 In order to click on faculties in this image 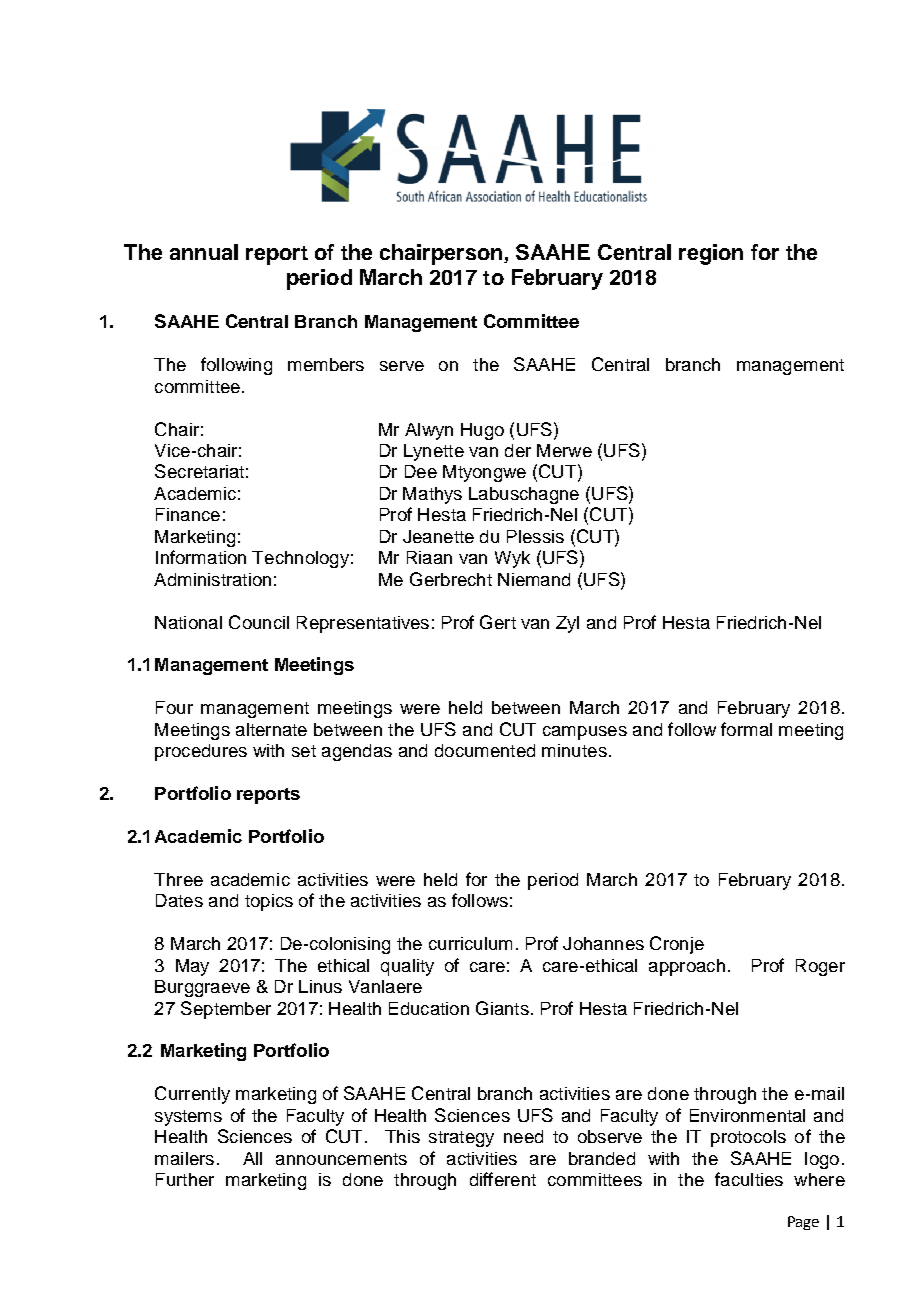, I will do `click(749, 1179)`.
